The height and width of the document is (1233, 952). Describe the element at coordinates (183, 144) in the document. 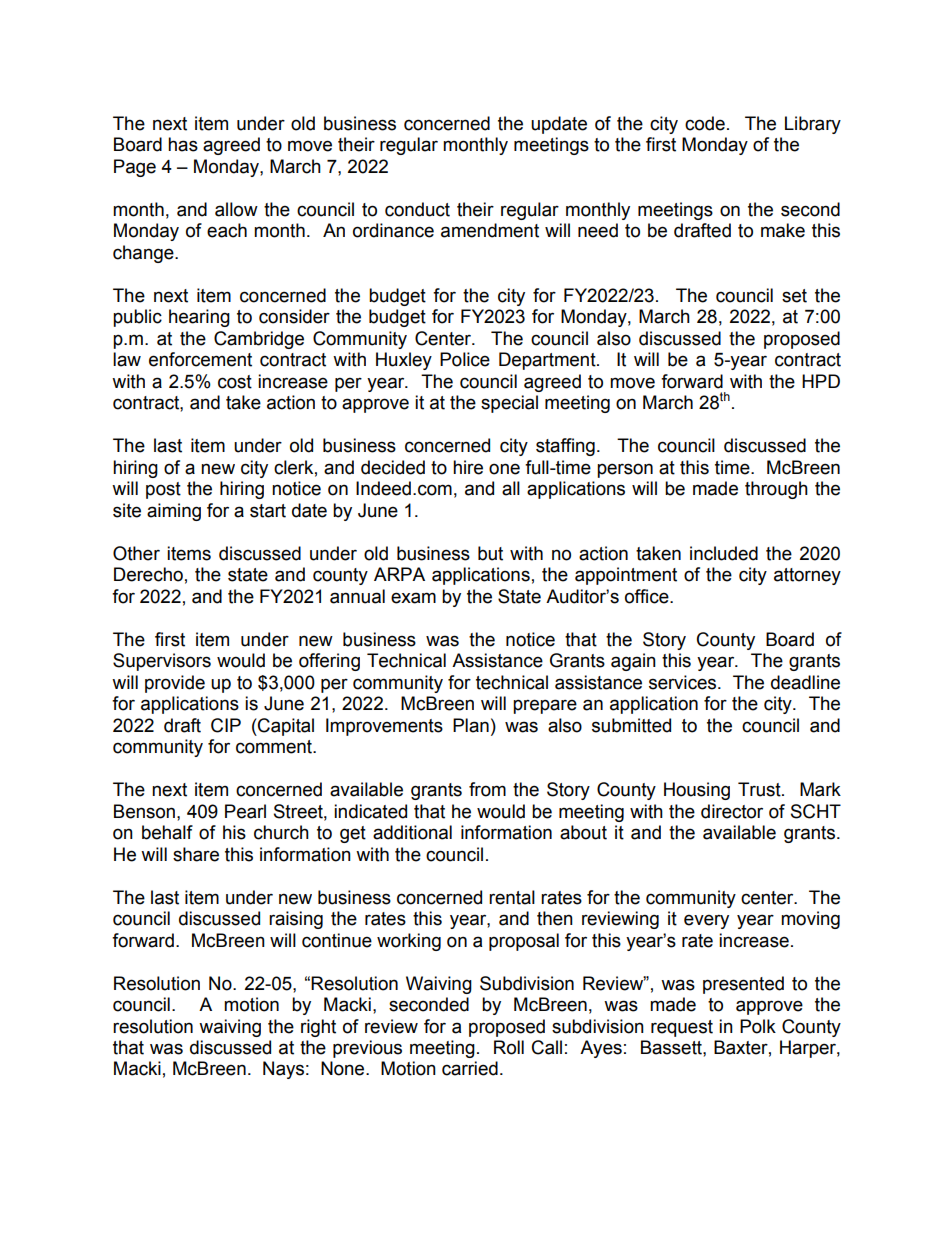

I see `has` at that location.
